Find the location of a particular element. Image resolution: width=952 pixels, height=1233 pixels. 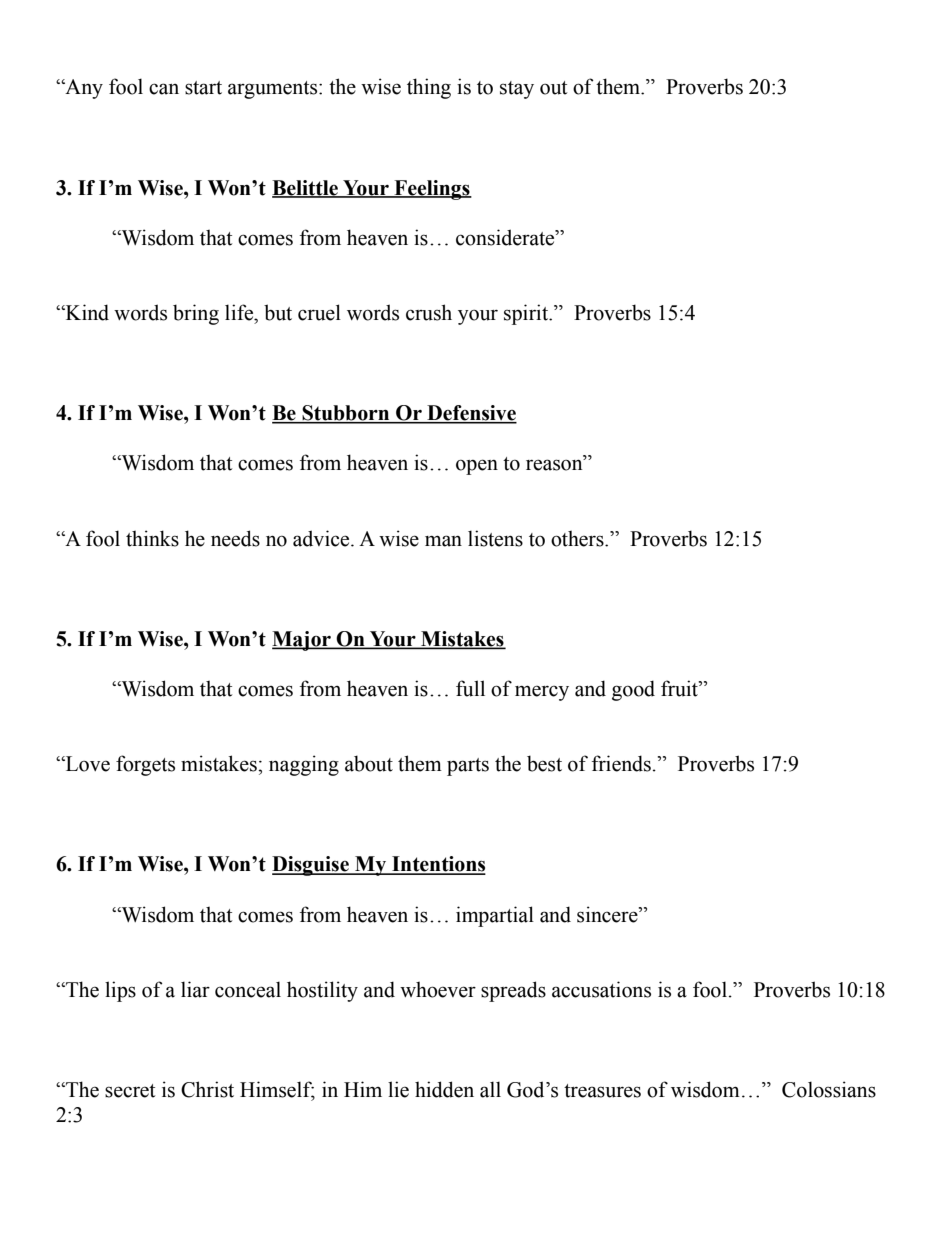

Christ is located at coordinates (207, 1089).
